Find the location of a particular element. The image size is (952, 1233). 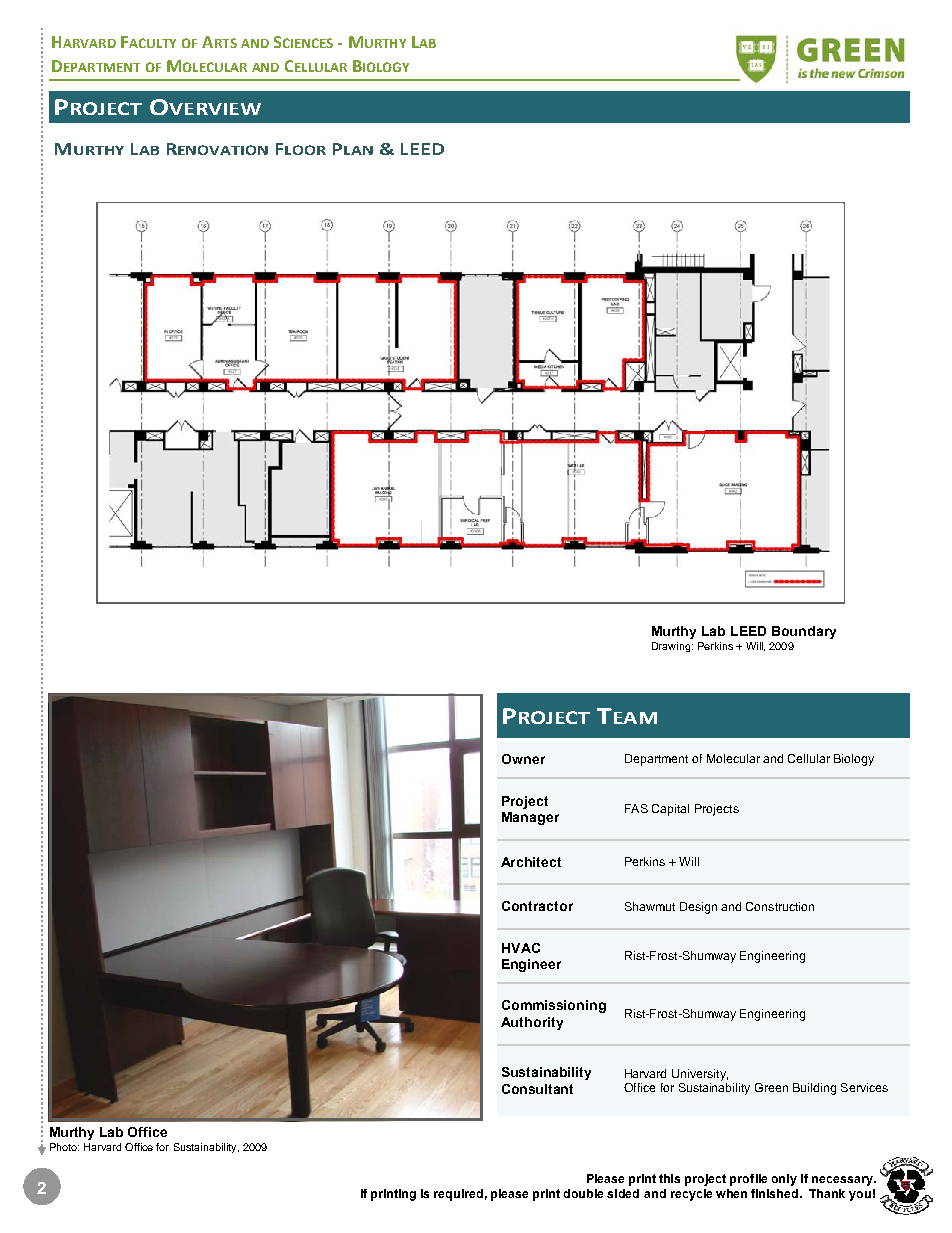

FAS is located at coordinates (636, 808).
